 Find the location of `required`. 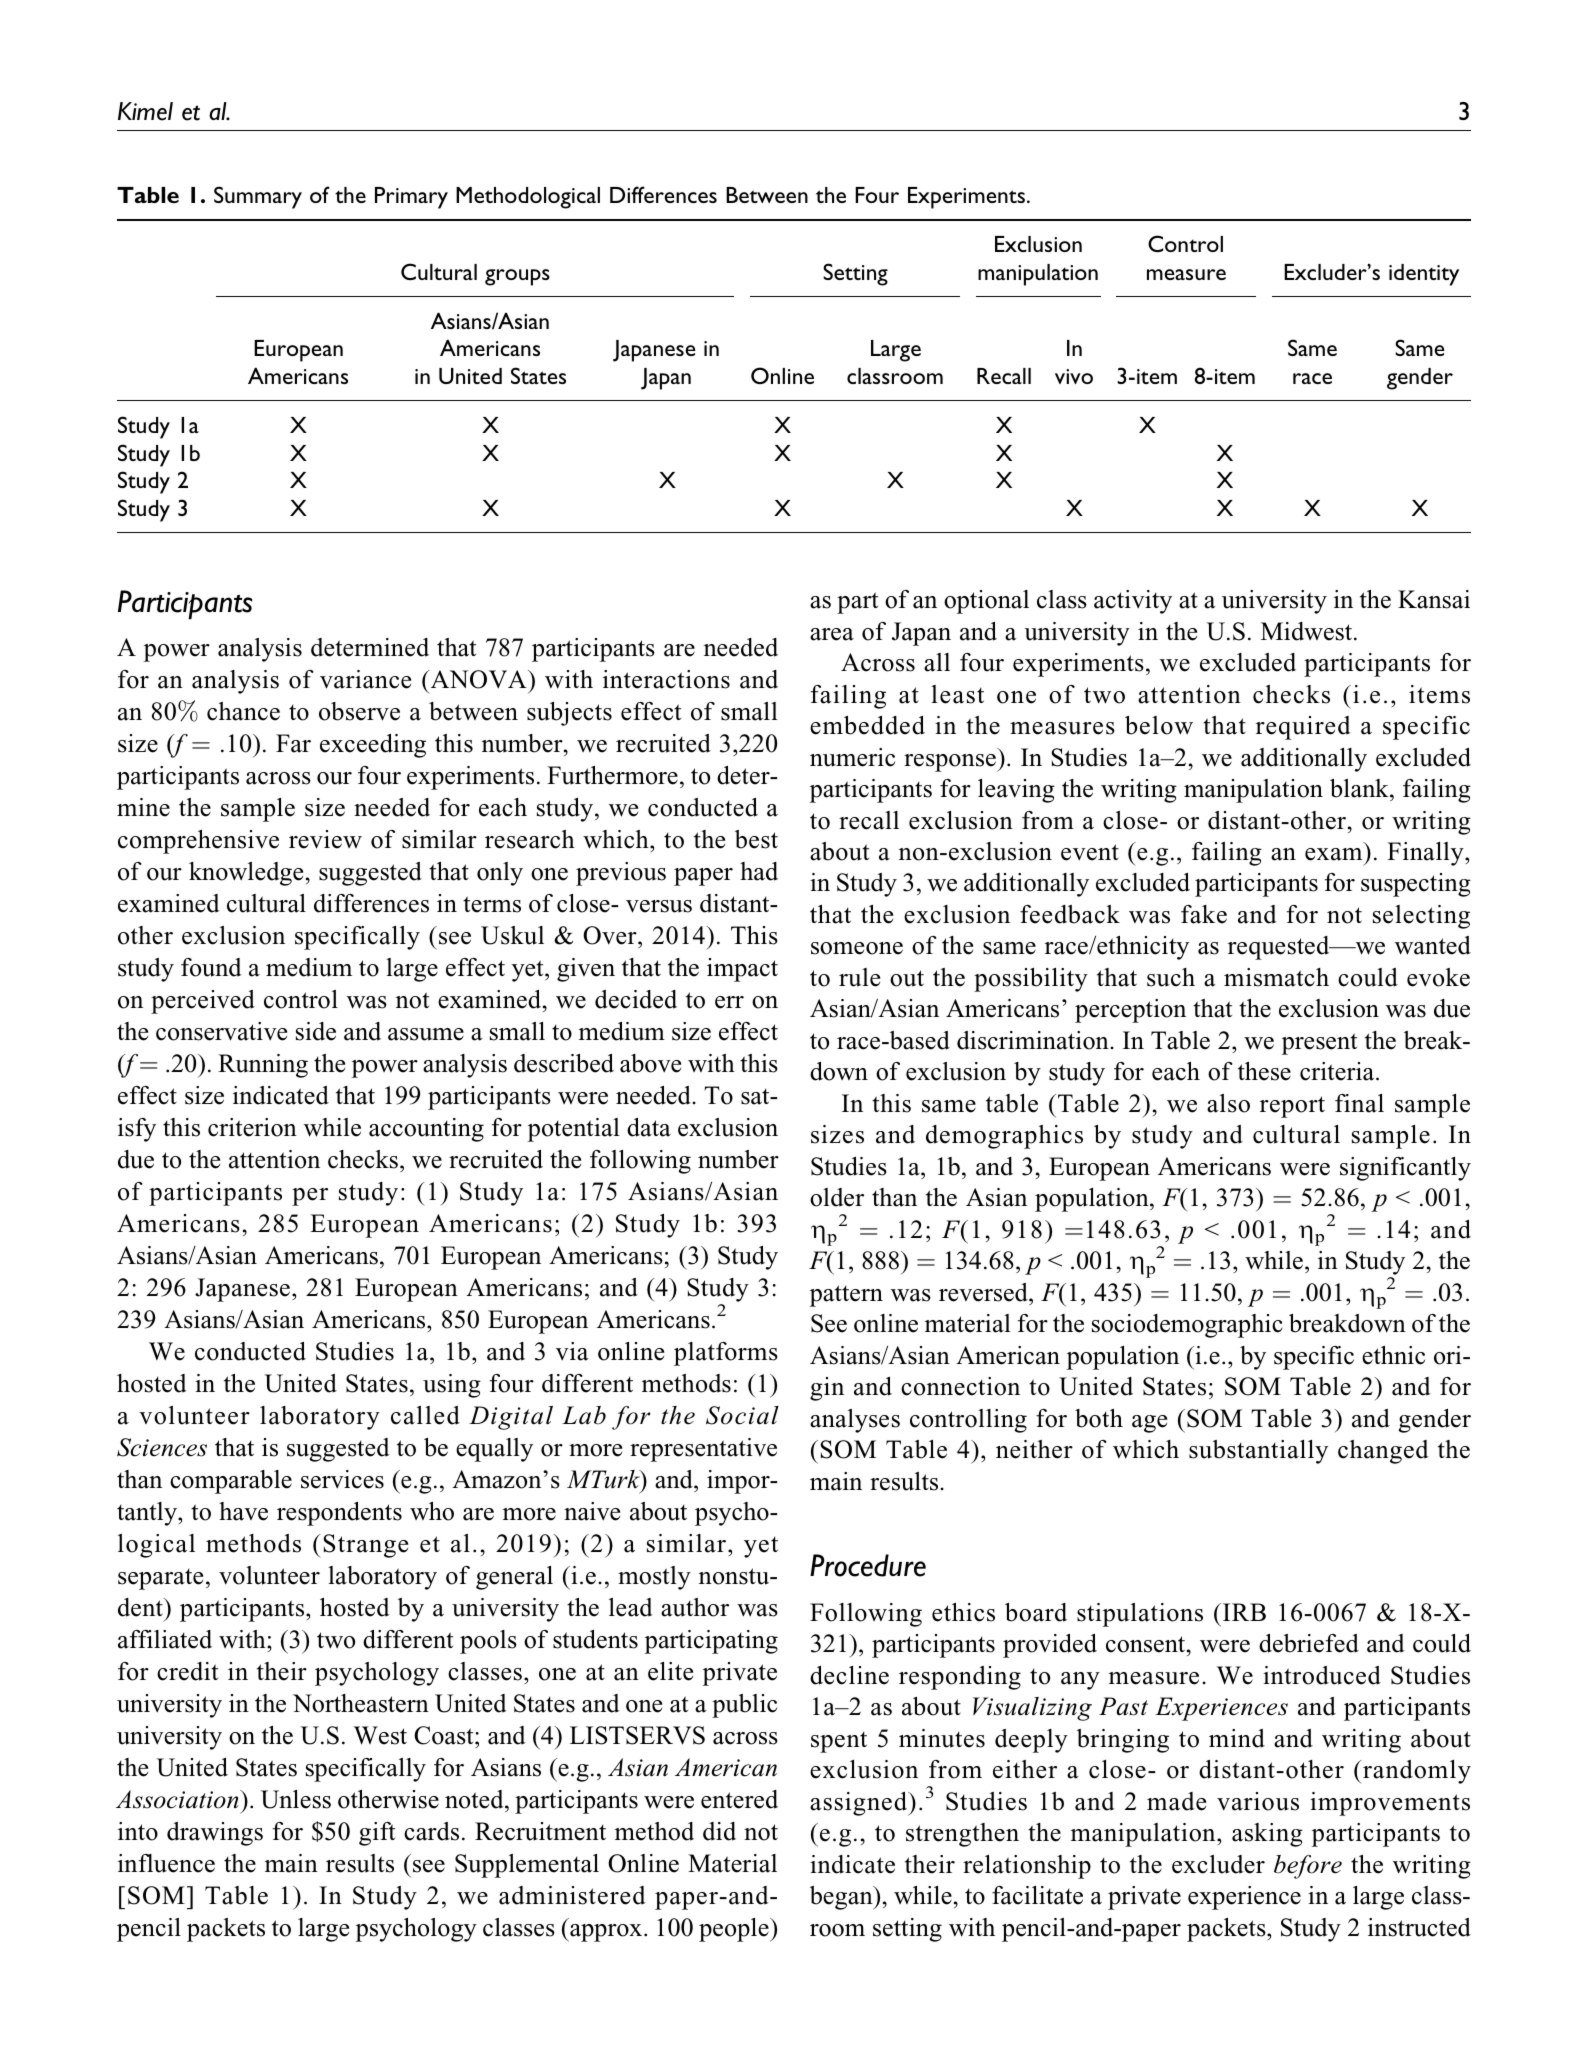

required is located at coordinates (1303, 728).
